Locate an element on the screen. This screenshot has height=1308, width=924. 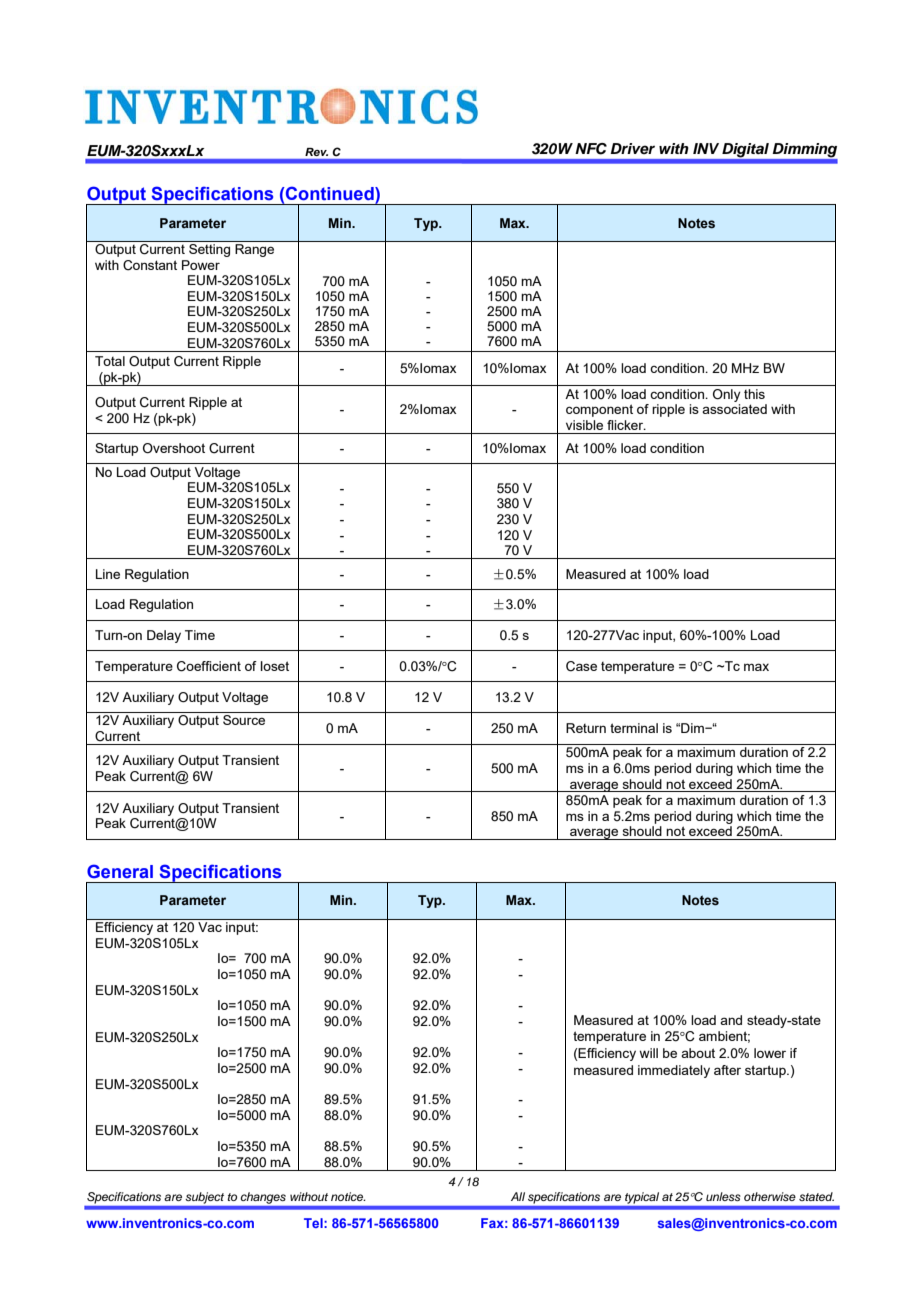
Power is located at coordinates (201, 265).
